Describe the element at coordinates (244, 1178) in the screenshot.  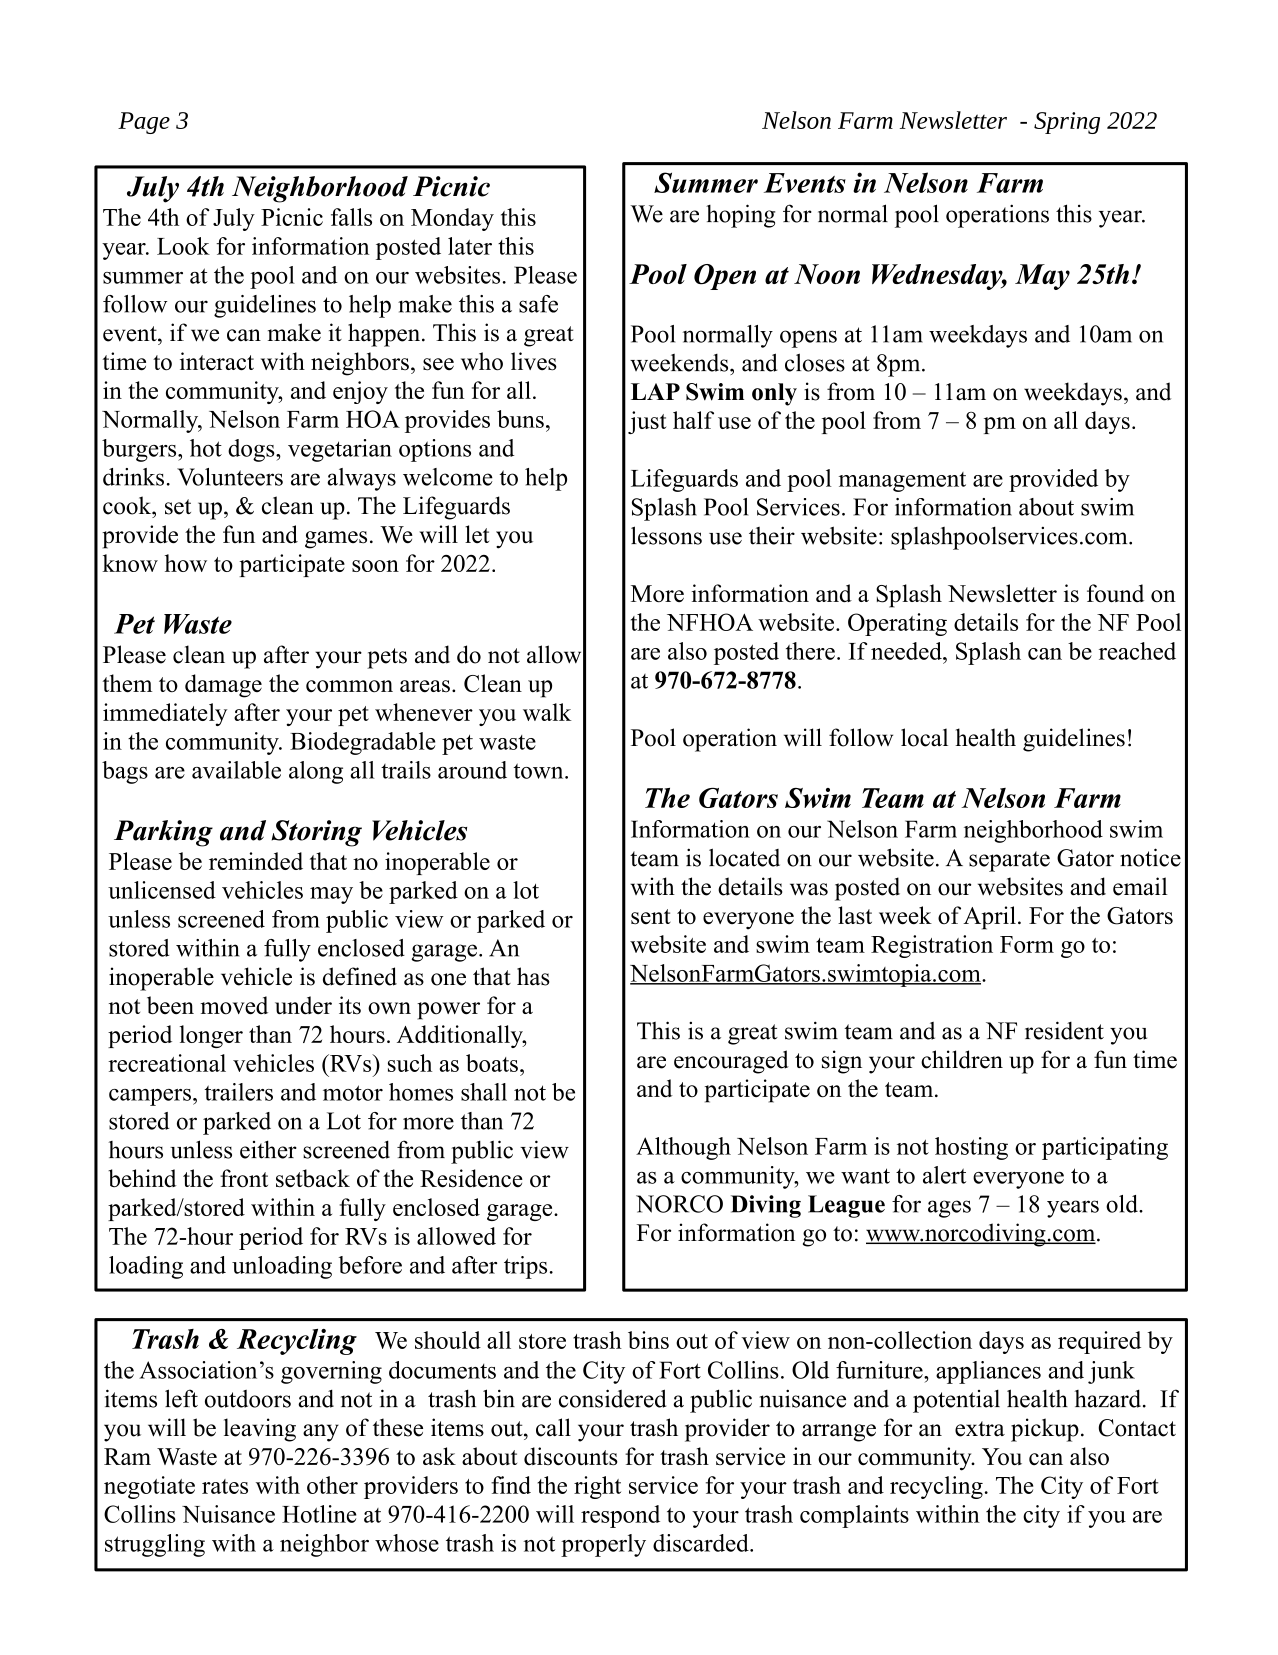
I see `front` at that location.
